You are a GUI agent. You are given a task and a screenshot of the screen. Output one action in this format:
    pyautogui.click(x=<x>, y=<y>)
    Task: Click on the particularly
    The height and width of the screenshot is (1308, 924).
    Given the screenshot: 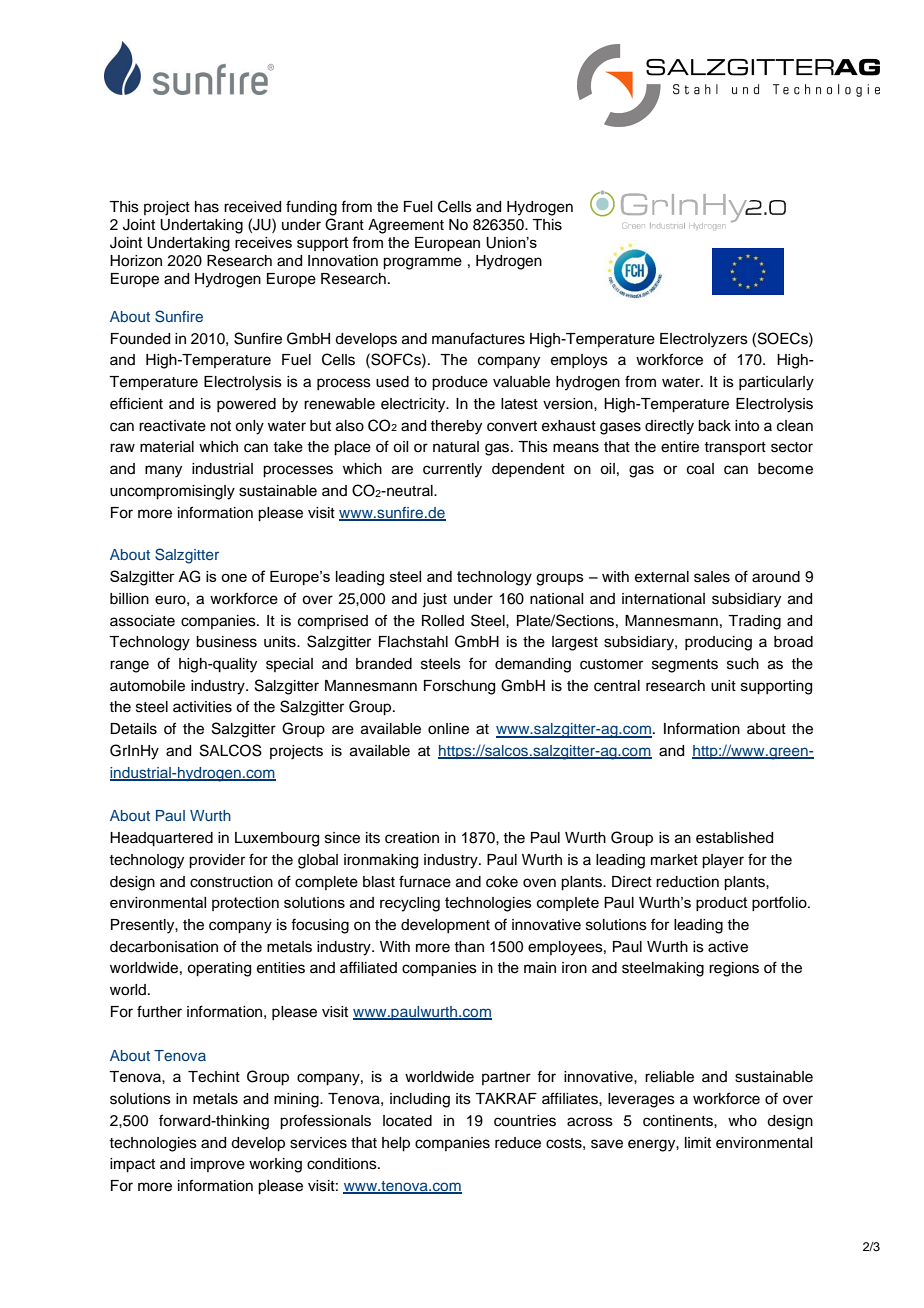 What is the action you would take?
    pyautogui.click(x=776, y=383)
